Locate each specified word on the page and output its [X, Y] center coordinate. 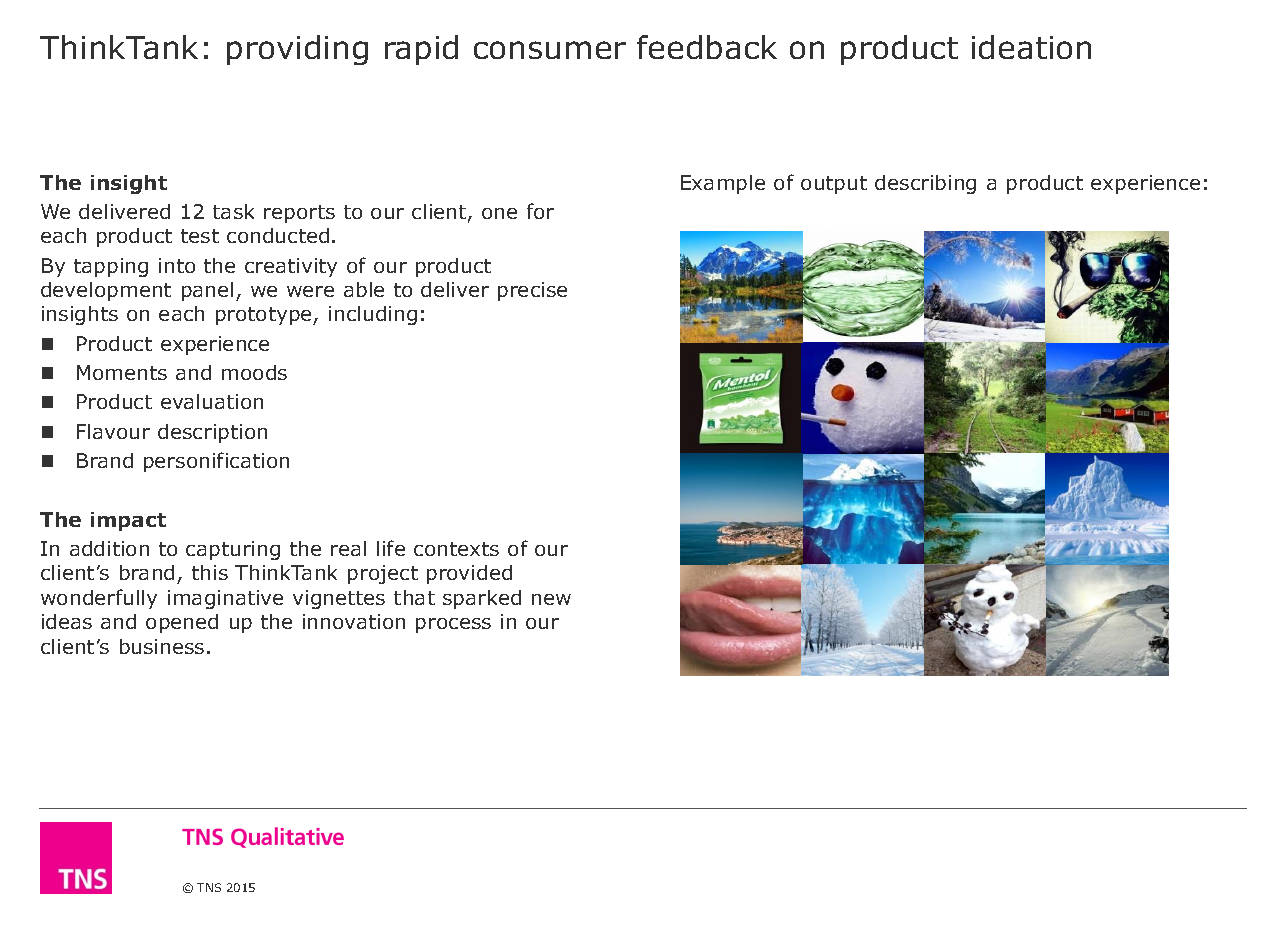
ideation [1031, 47]
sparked [482, 599]
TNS [209, 887]
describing [925, 184]
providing [297, 50]
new [551, 599]
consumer [550, 50]
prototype [265, 316]
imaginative [225, 599]
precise [532, 291]
